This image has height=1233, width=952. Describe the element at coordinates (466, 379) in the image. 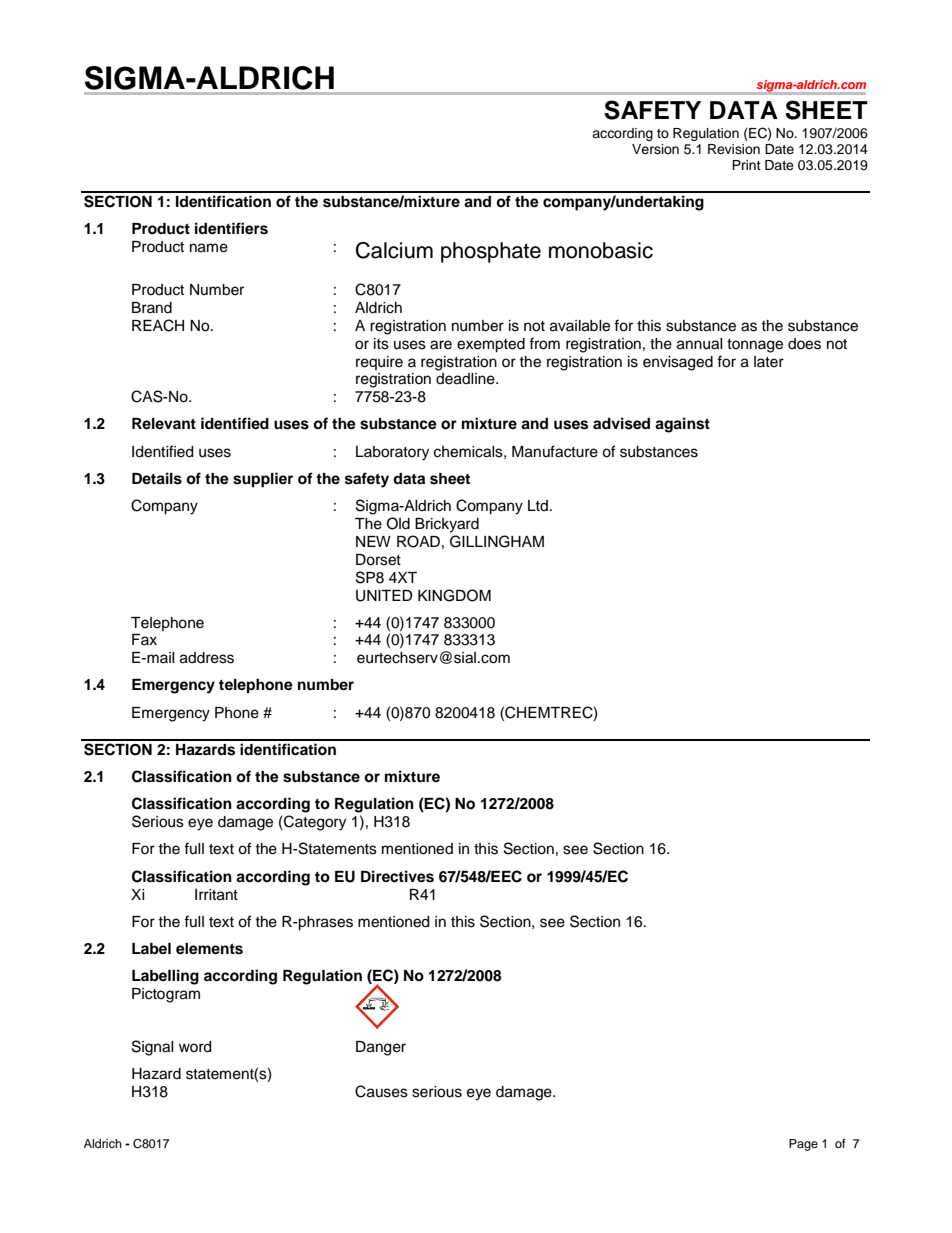

I see `deadline` at that location.
